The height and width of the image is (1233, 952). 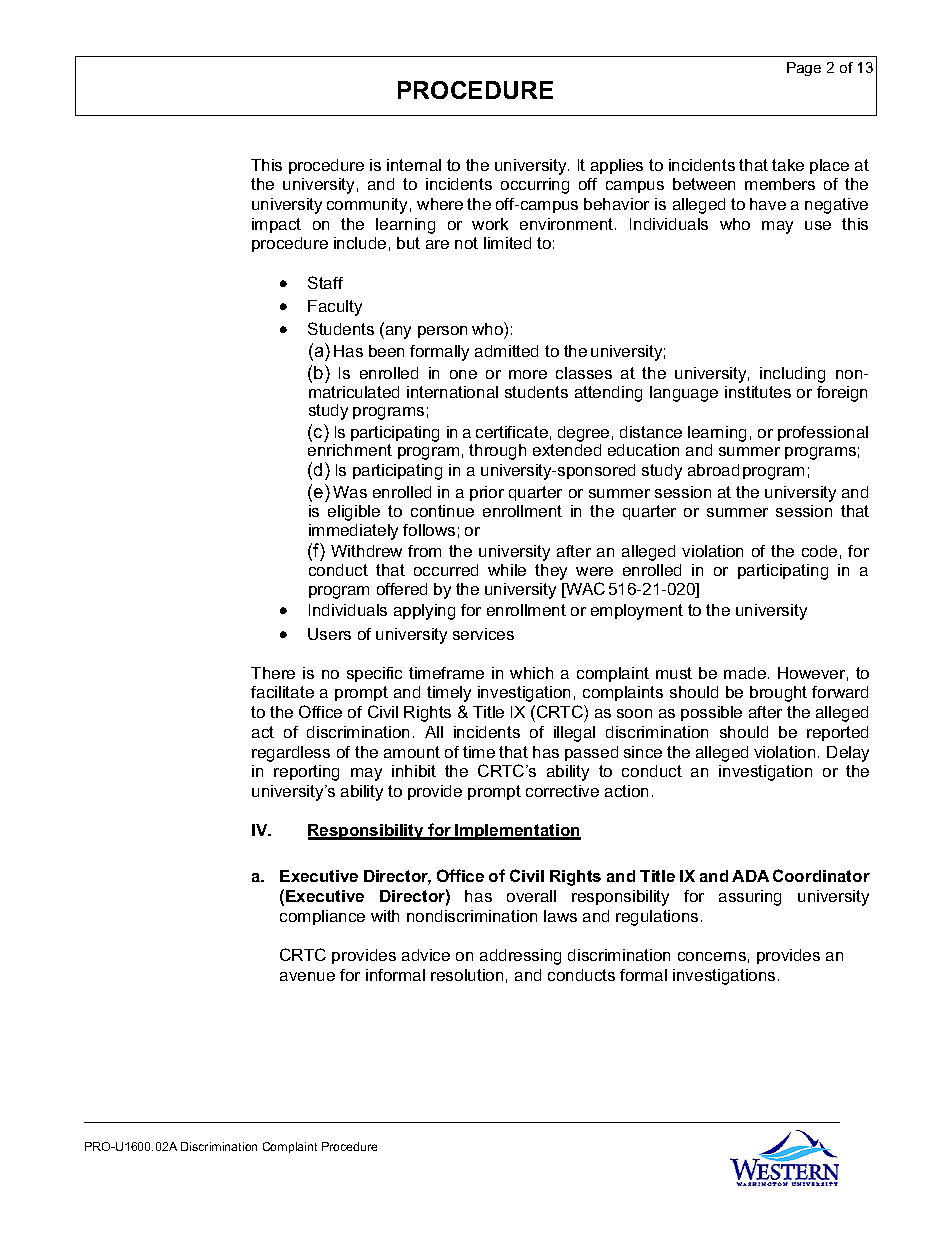 What do you see at coordinates (617, 166) in the image?
I see `applies` at bounding box center [617, 166].
